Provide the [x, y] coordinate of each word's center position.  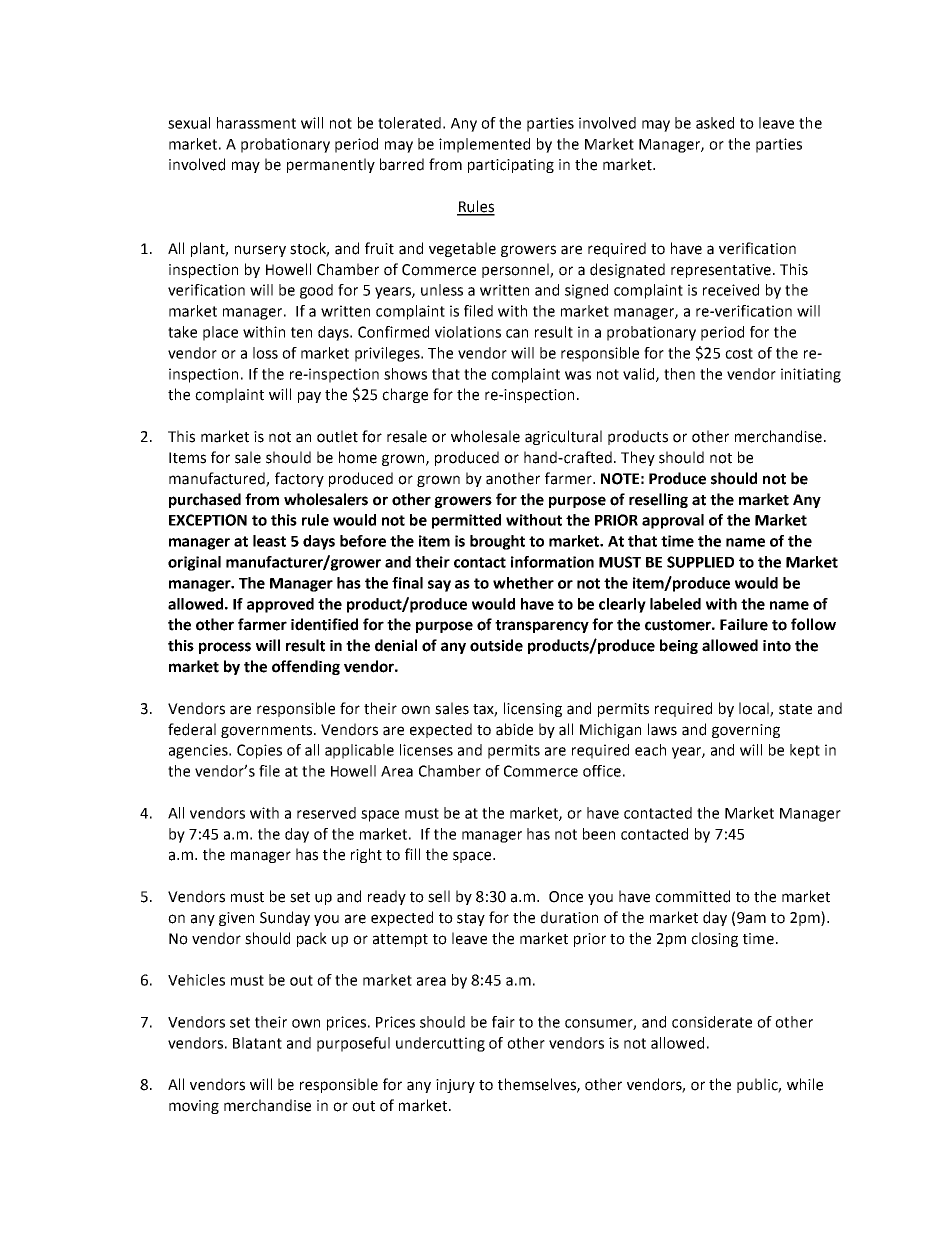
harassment [256, 123]
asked [715, 123]
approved [280, 605]
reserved [326, 813]
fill [412, 854]
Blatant [257, 1043]
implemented [484, 145]
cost [739, 353]
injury [455, 1086]
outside [496, 645]
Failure [744, 624]
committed [692, 896]
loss [265, 353]
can [517, 333]
